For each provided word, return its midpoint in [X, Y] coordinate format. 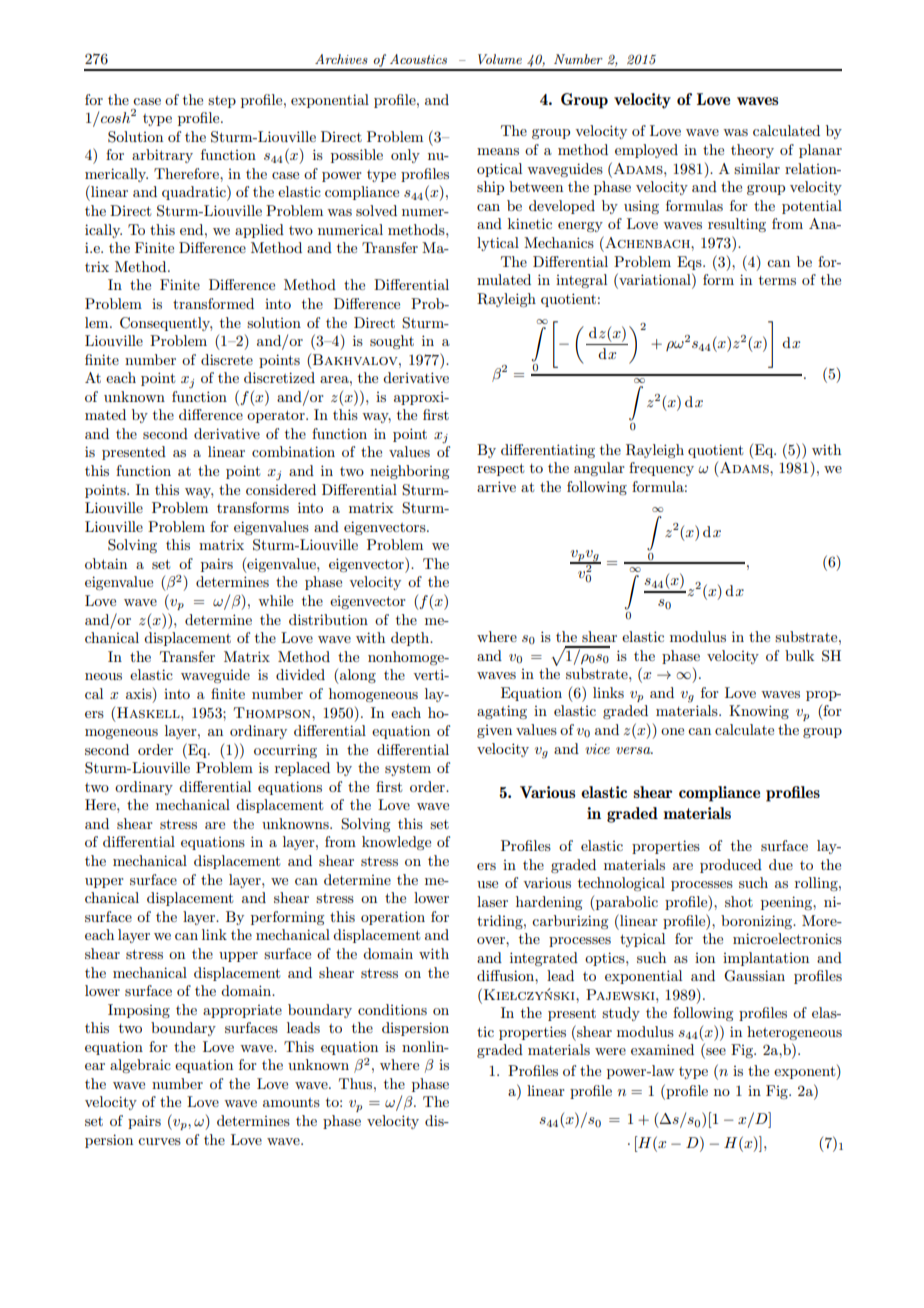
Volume [500, 59]
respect [500, 469]
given [494, 731]
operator [277, 416]
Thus [357, 1083]
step [222, 102]
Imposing [139, 1011]
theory [752, 151]
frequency [661, 469]
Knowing [759, 712]
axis [140, 693]
